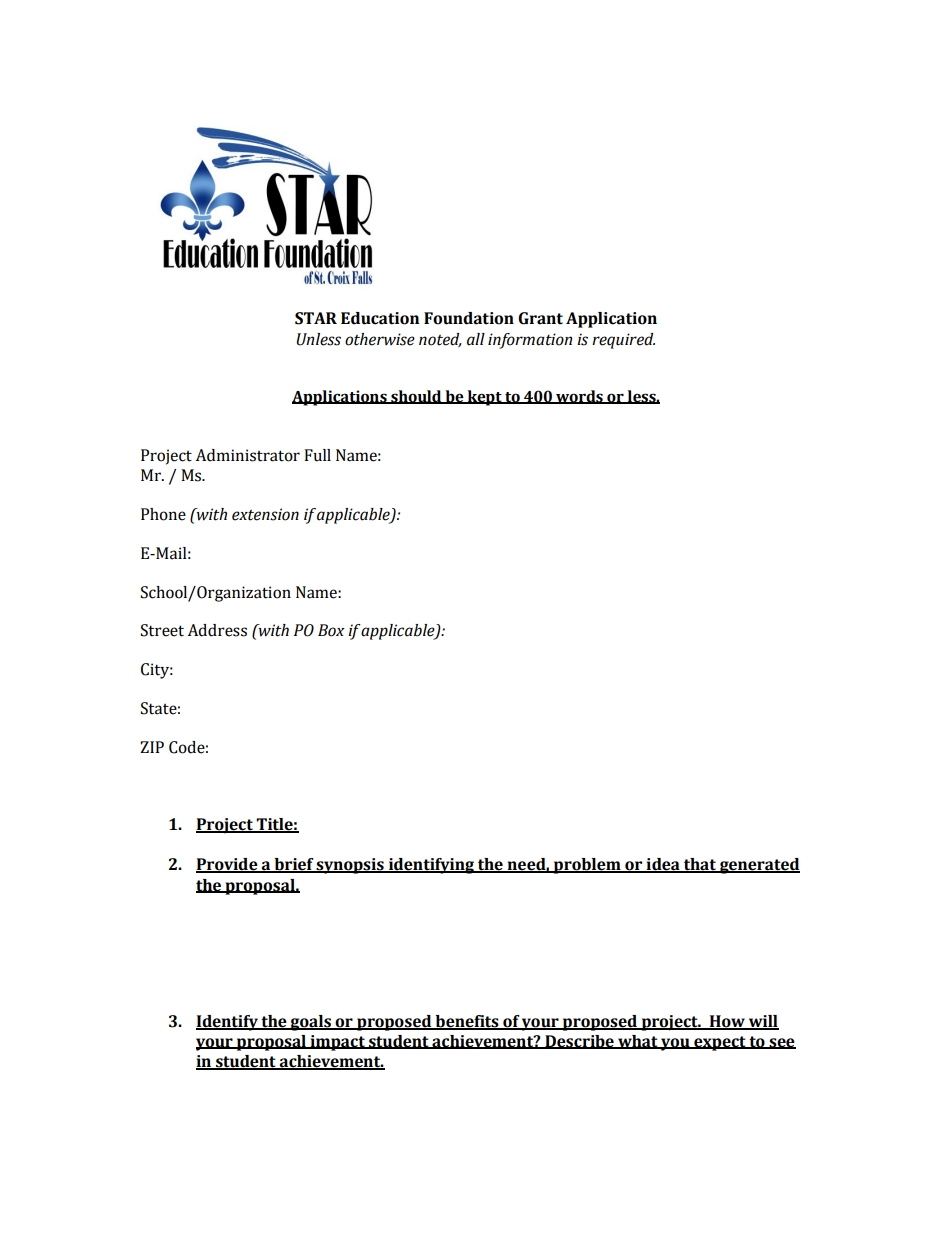 This screenshot has height=1233, width=952. Describe the element at coordinates (310, 1023) in the screenshot. I see `goals` at that location.
